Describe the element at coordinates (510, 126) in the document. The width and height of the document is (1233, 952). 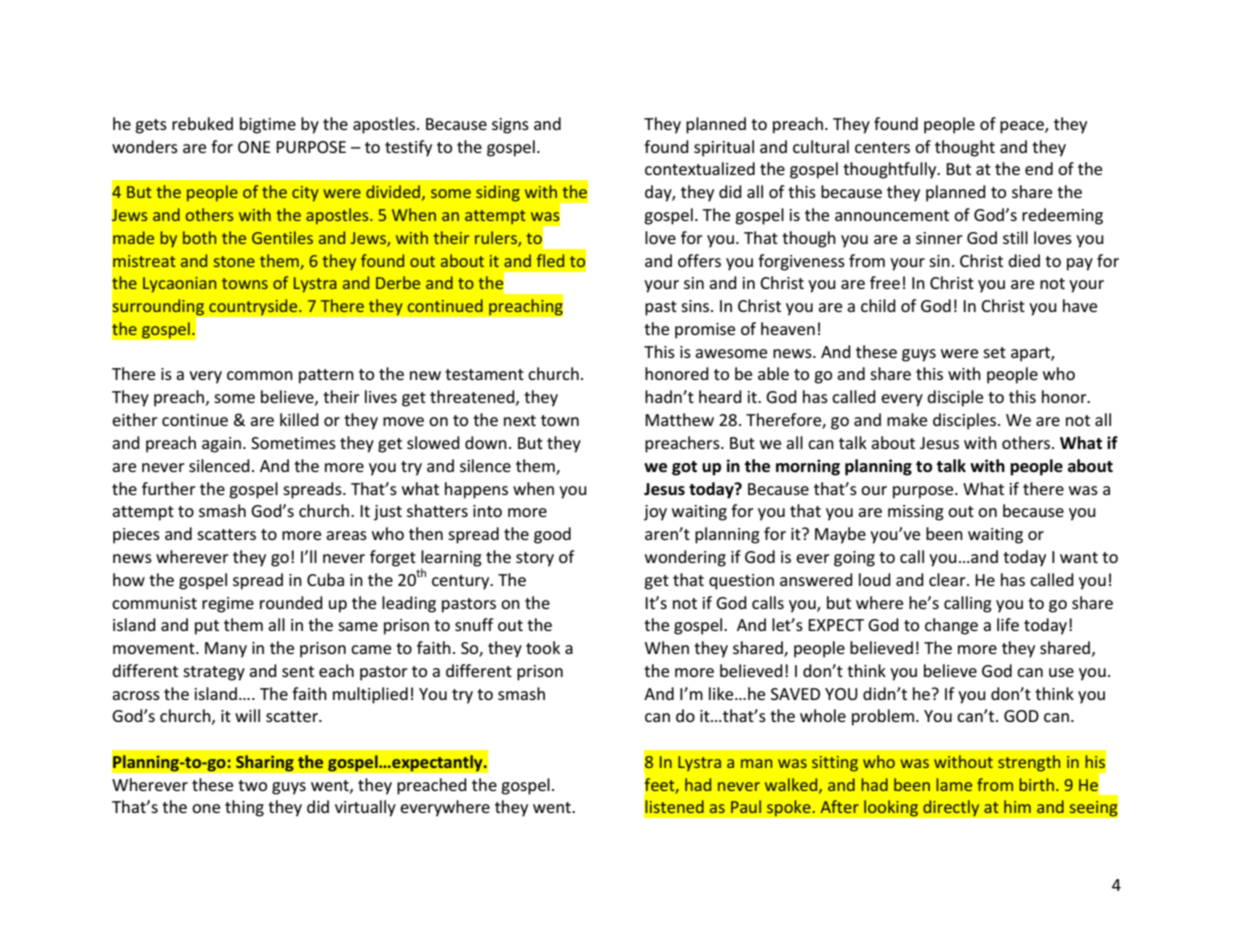
I see `signs` at that location.
